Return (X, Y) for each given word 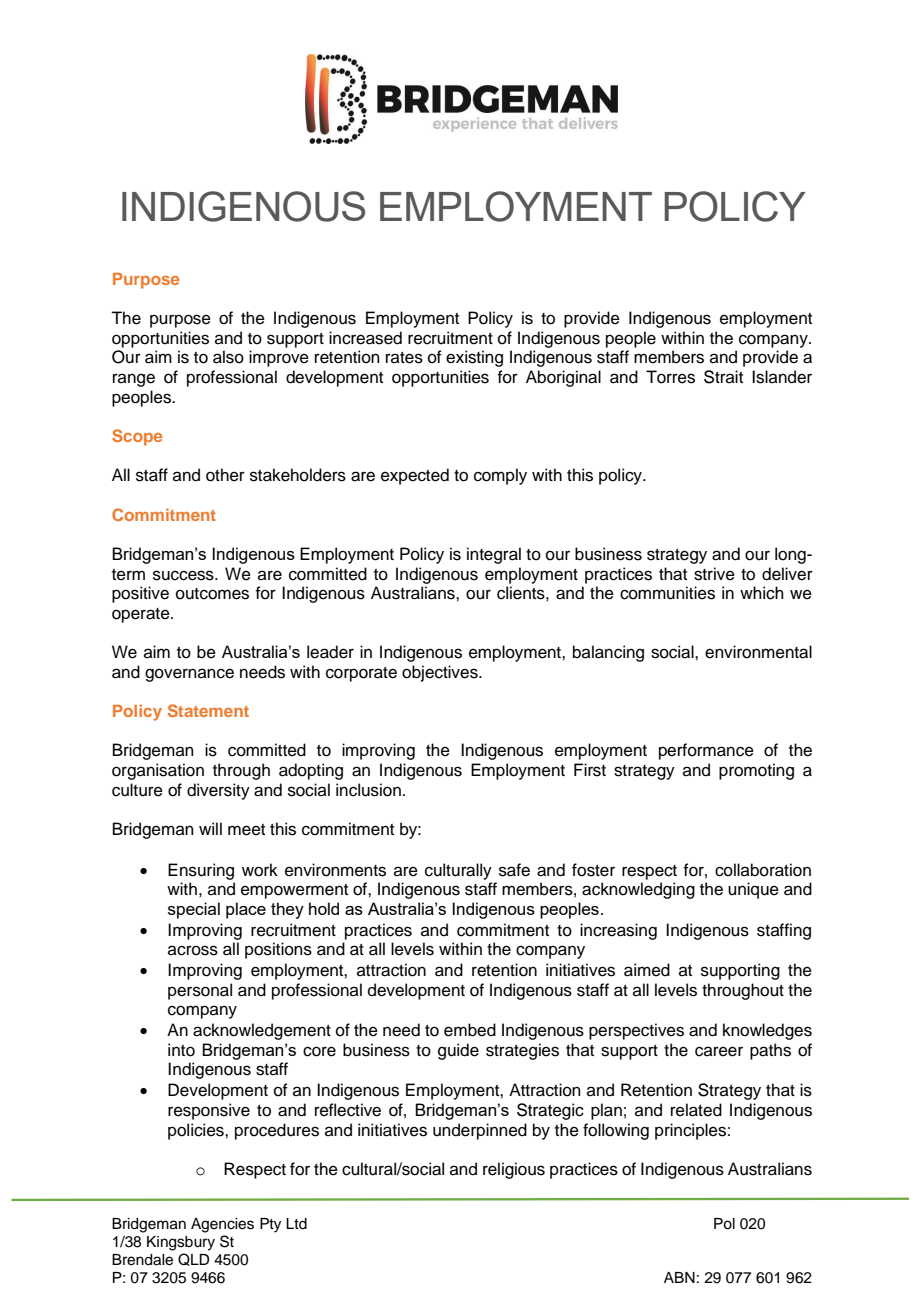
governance (189, 675)
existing (474, 358)
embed (470, 1030)
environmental (758, 652)
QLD (194, 1259)
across (193, 950)
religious (514, 1170)
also (228, 357)
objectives (441, 673)
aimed (647, 970)
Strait (723, 377)
